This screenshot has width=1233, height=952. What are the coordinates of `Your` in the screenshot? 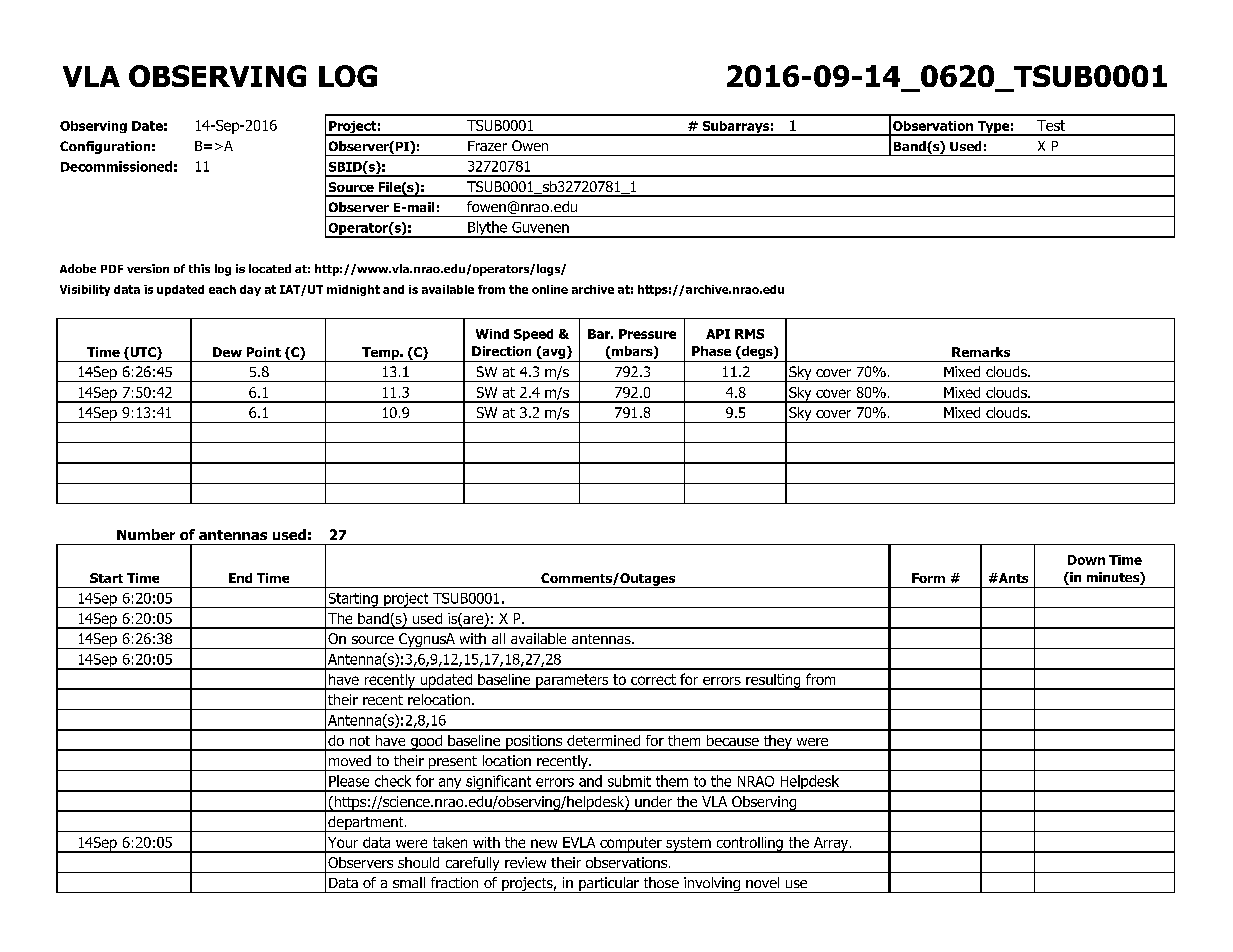 It's located at (343, 842).
